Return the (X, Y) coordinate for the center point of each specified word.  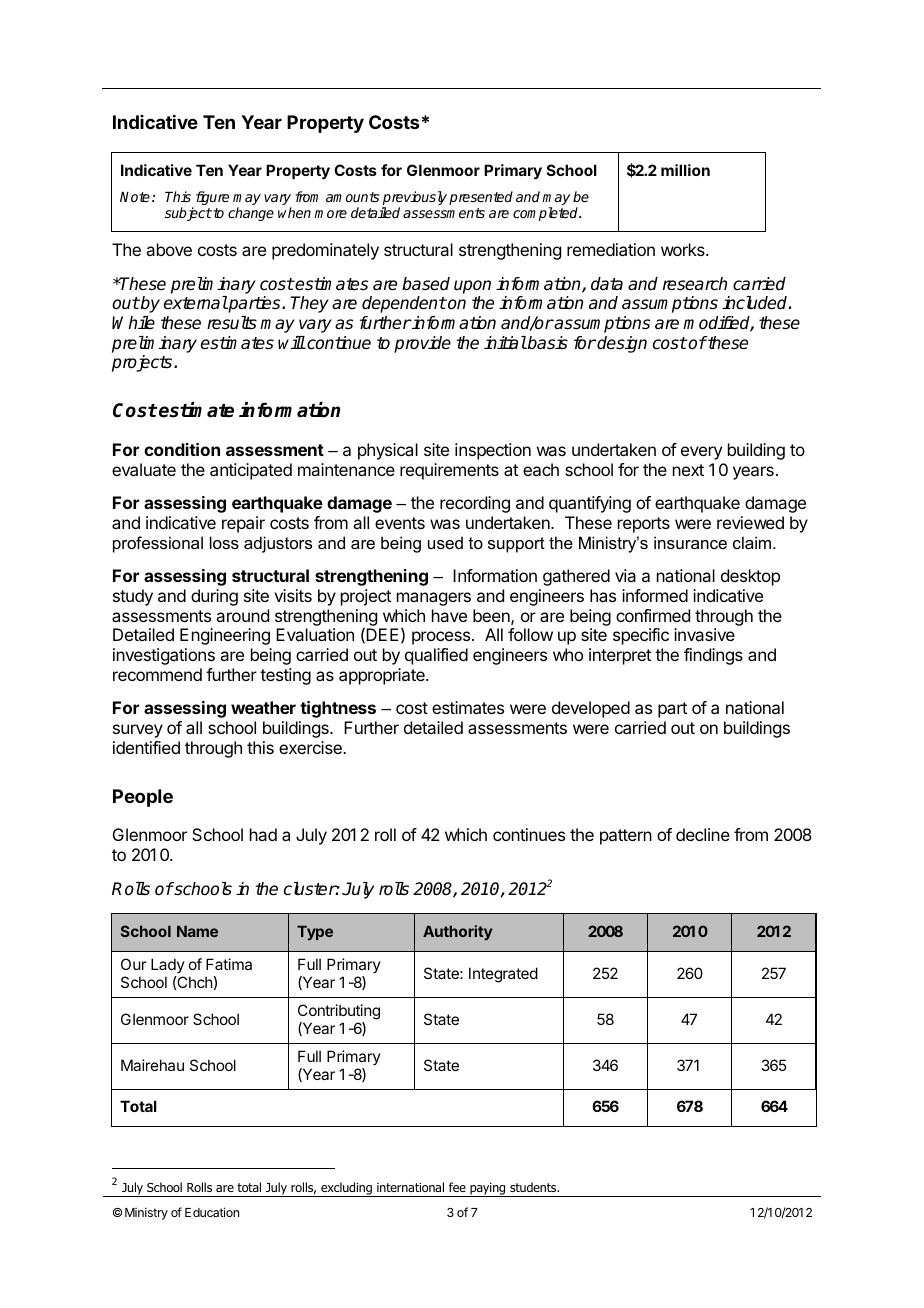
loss (224, 542)
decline (703, 834)
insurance (690, 542)
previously (414, 199)
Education (212, 1212)
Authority (457, 932)
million (685, 170)
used (445, 542)
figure (211, 199)
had (263, 834)
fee (457, 1187)
